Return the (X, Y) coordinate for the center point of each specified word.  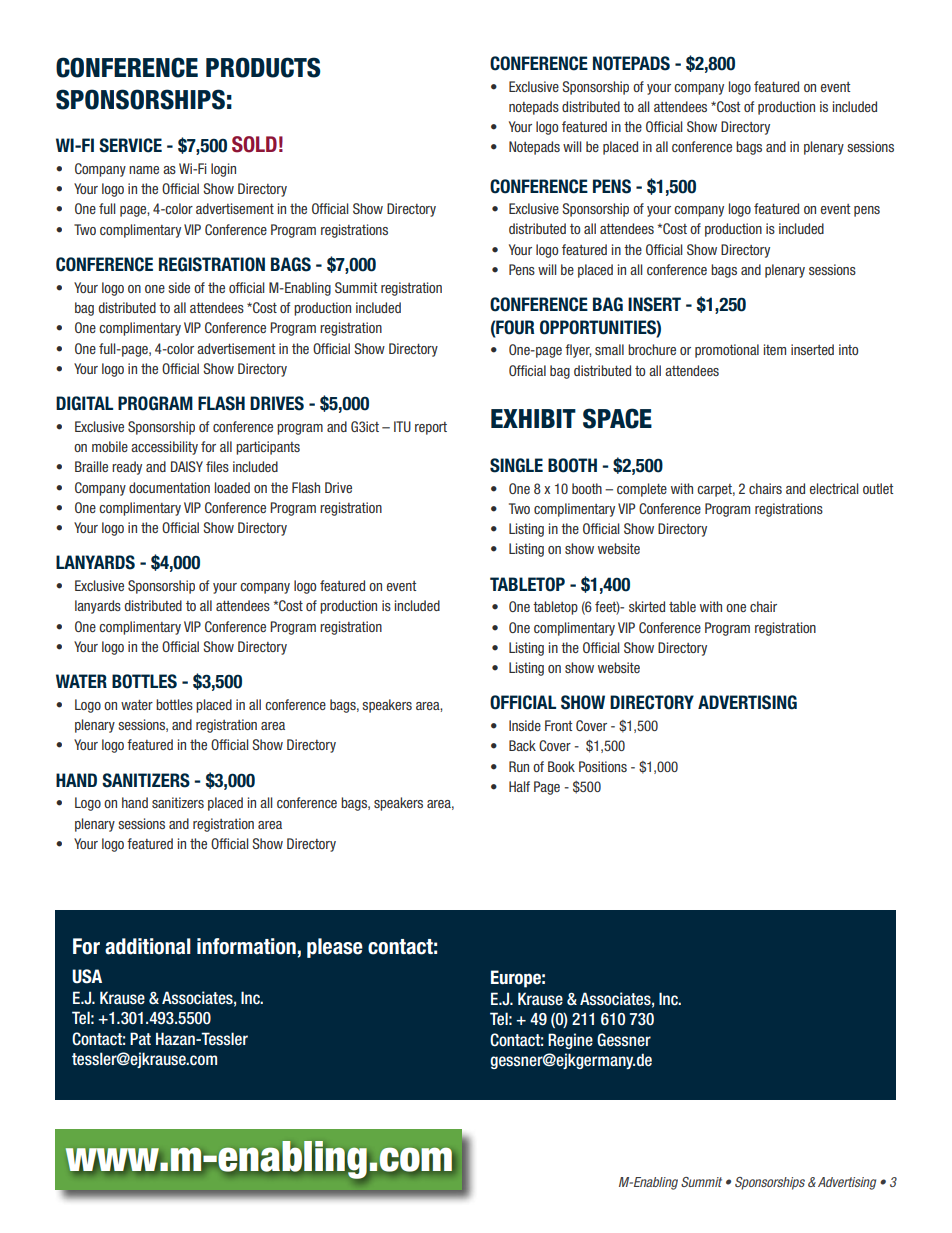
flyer (578, 351)
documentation (169, 487)
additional (148, 946)
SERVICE (130, 145)
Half (519, 786)
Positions (603, 766)
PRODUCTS (263, 67)
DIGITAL (84, 403)
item (775, 349)
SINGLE (516, 465)
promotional (727, 351)
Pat (140, 1038)
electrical (834, 488)
